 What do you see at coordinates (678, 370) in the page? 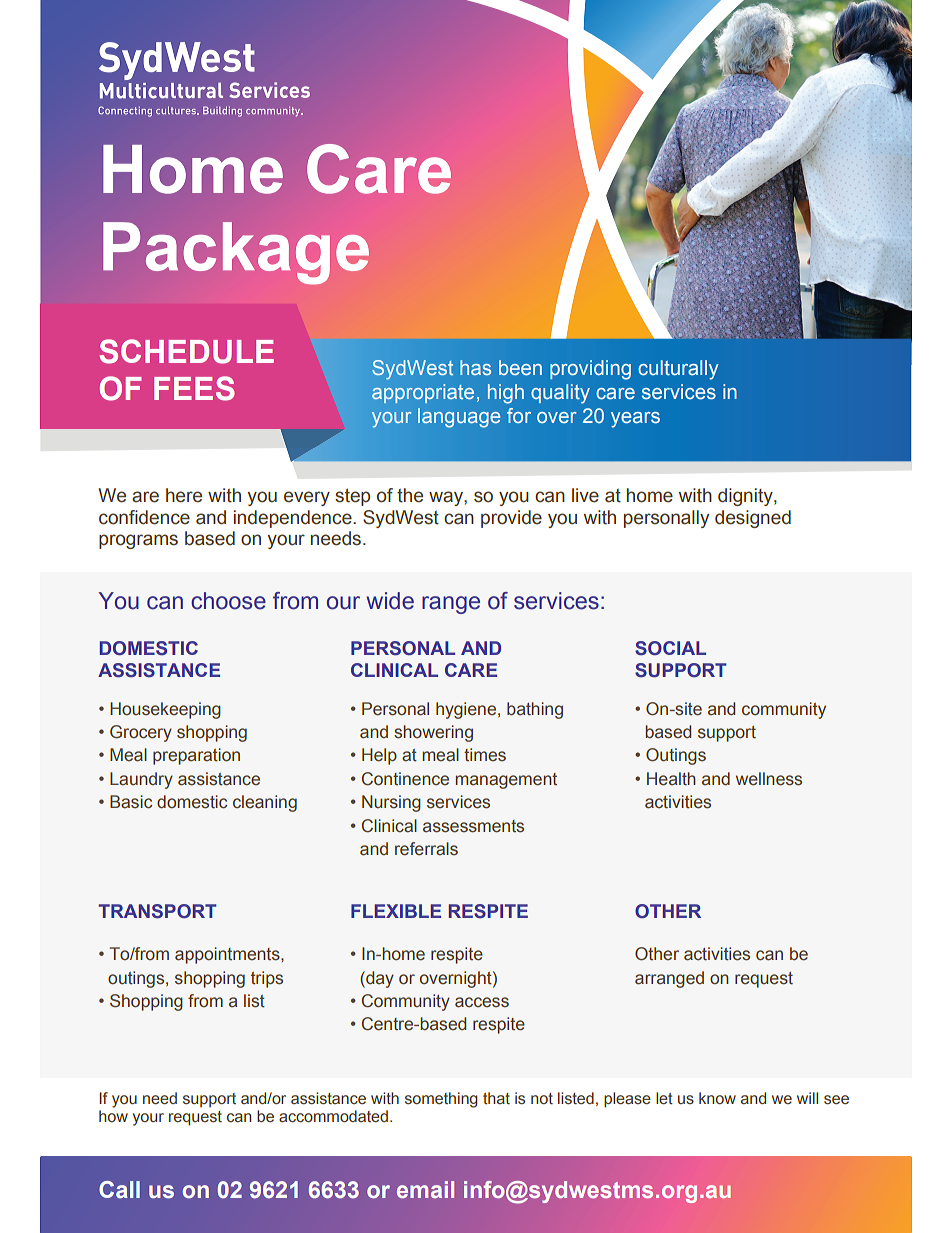
I see `culturally` at bounding box center [678, 370].
